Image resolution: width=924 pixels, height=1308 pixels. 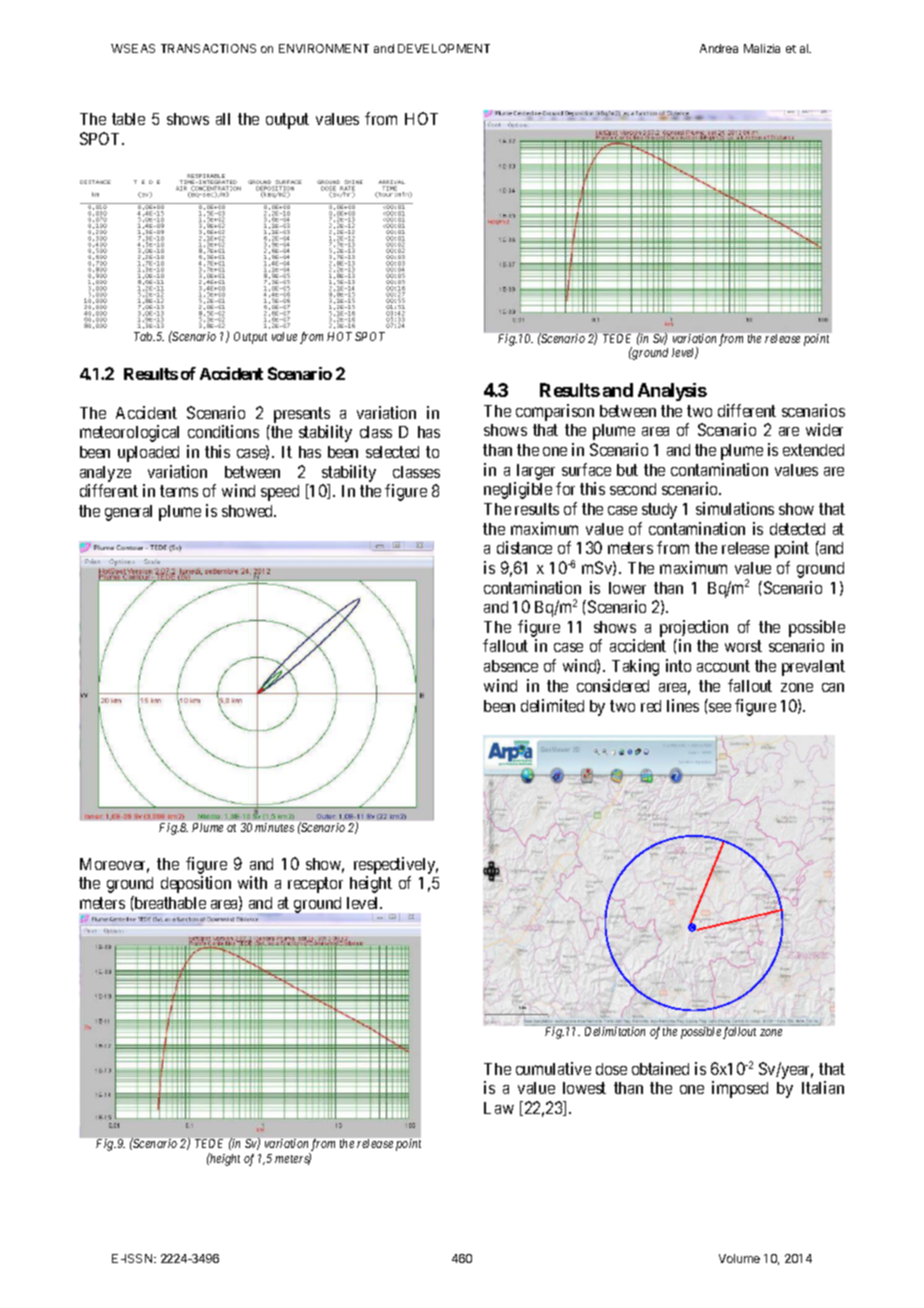 I want to click on DEVELOPMENT, so click(x=444, y=48).
